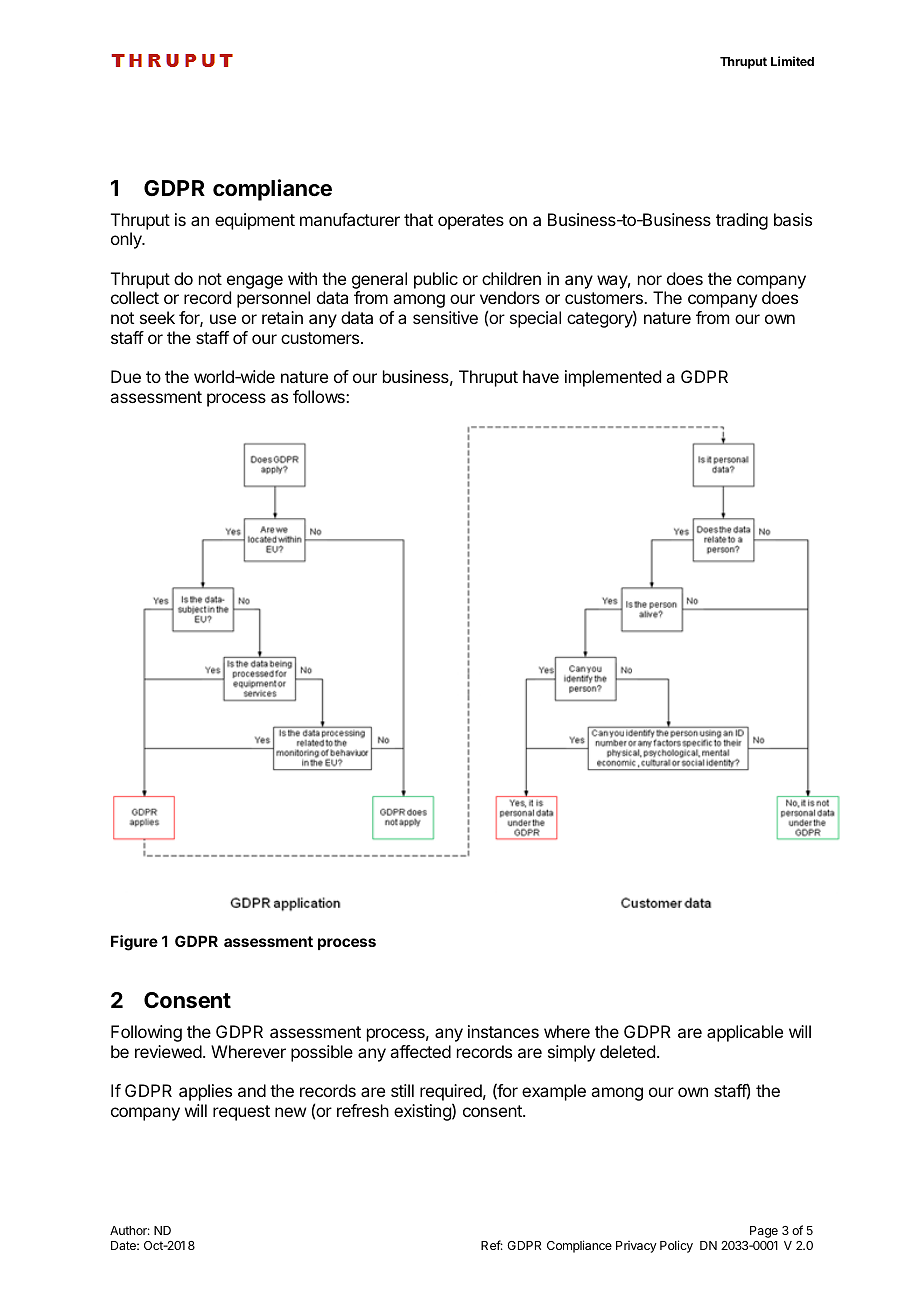 This screenshot has height=1308, width=924. I want to click on Figure, so click(134, 943).
